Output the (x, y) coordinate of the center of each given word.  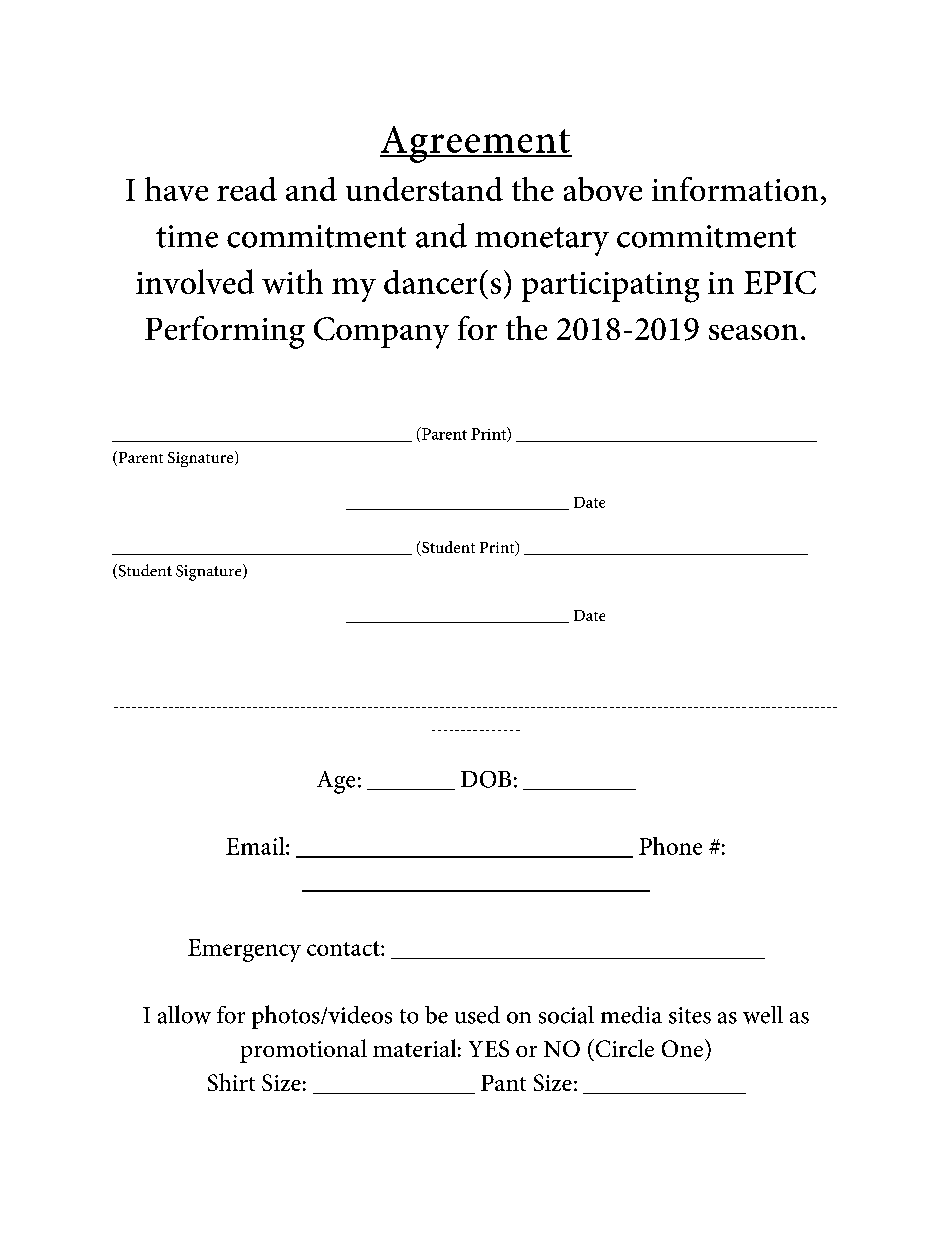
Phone (670, 846)
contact (344, 948)
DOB (486, 779)
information (735, 189)
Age (336, 782)
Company (381, 333)
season (753, 332)
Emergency (244, 950)
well (763, 1015)
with (292, 281)
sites (690, 1015)
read (247, 189)
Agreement (476, 144)
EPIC (780, 282)
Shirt (231, 1082)
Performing (225, 332)
